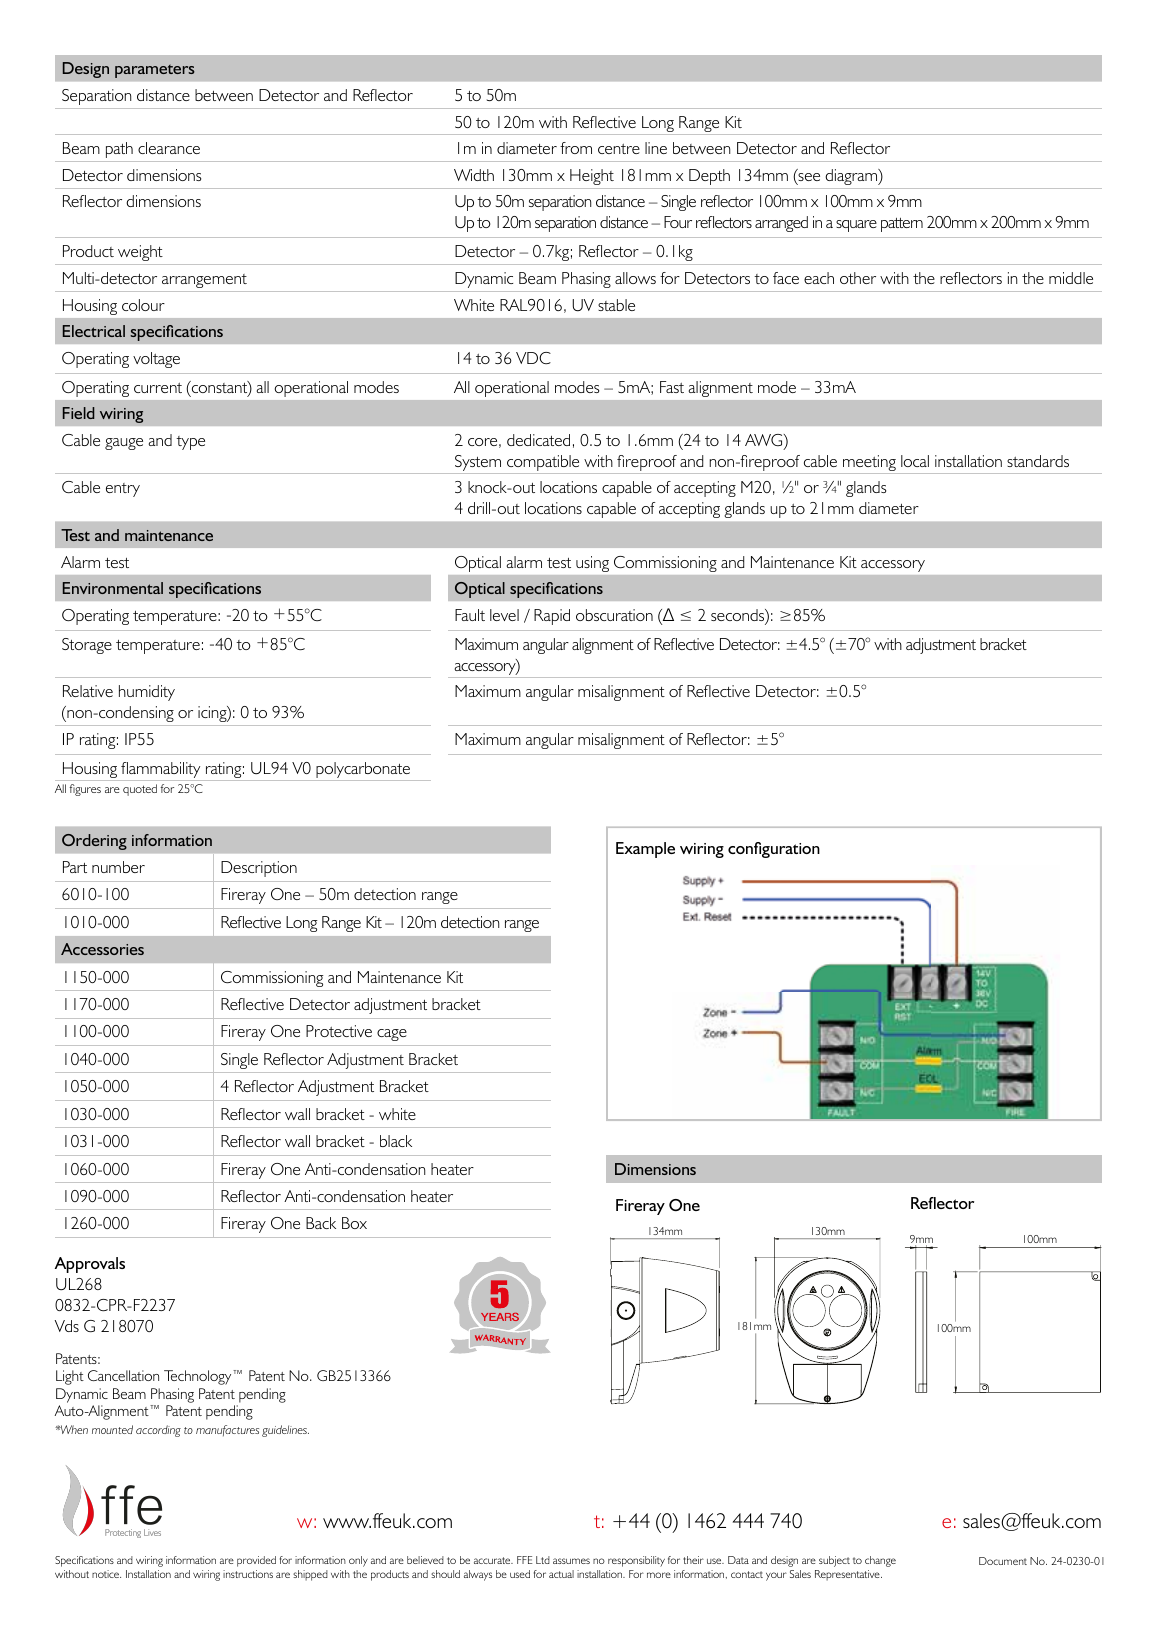 The width and height of the page is (1157, 1636). What do you see at coordinates (902, 225) in the page?
I see `pattern` at bounding box center [902, 225].
